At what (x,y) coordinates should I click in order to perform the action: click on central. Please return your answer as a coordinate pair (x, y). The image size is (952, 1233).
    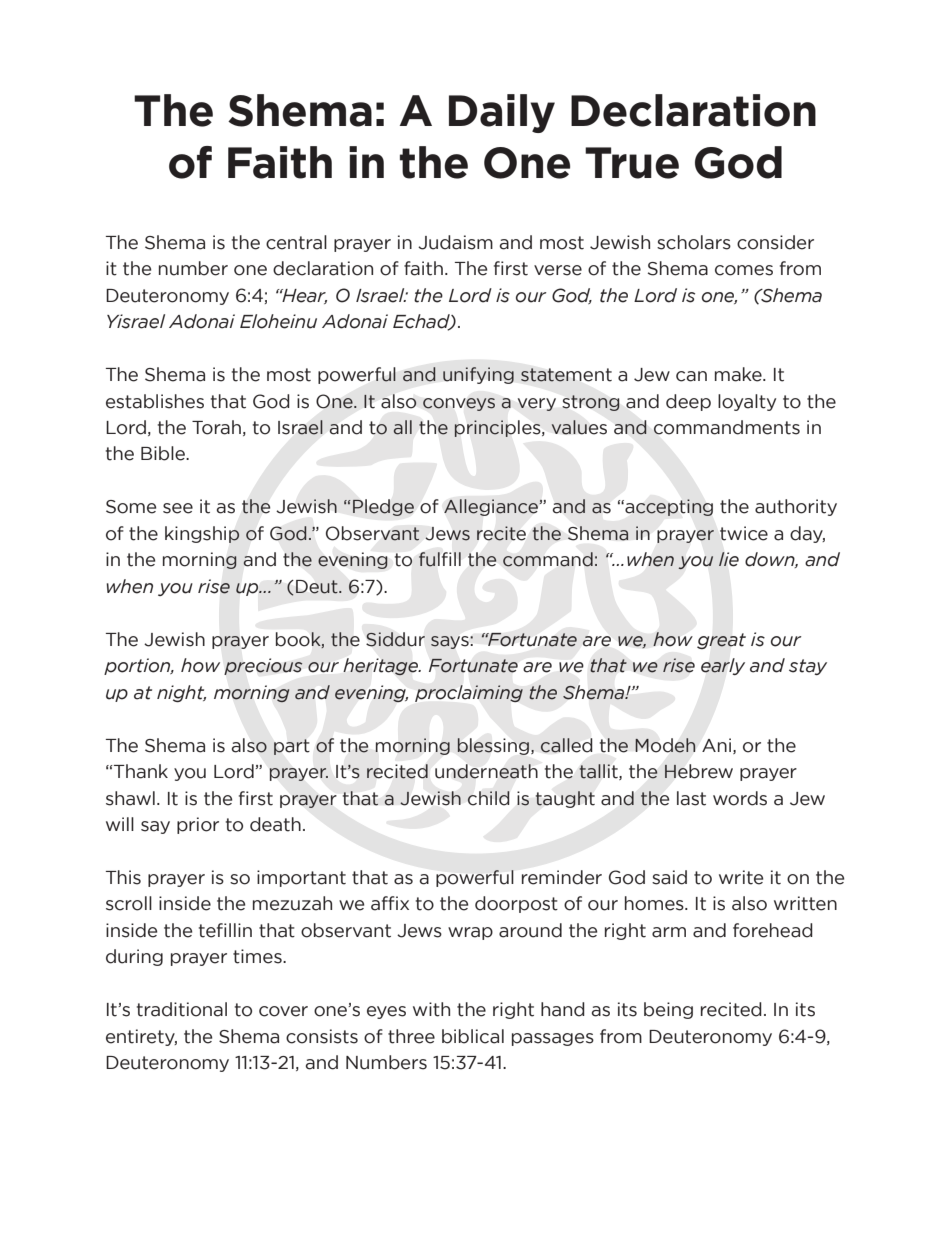
    Looking at the image, I should click on (296, 242).
